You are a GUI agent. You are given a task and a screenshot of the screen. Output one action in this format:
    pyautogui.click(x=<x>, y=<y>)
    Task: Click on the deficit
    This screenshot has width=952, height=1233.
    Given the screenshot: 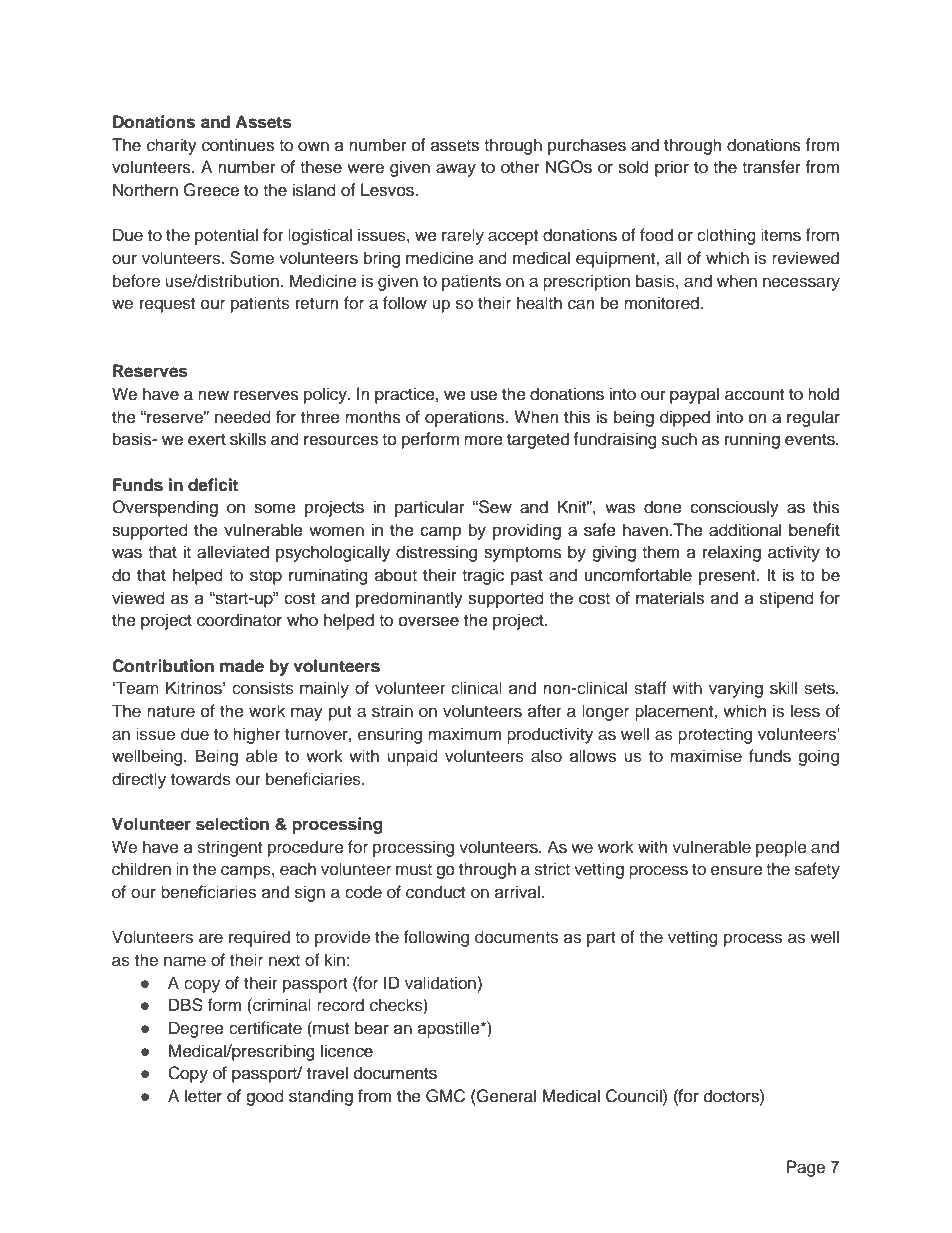 What is the action you would take?
    pyautogui.click(x=213, y=485)
